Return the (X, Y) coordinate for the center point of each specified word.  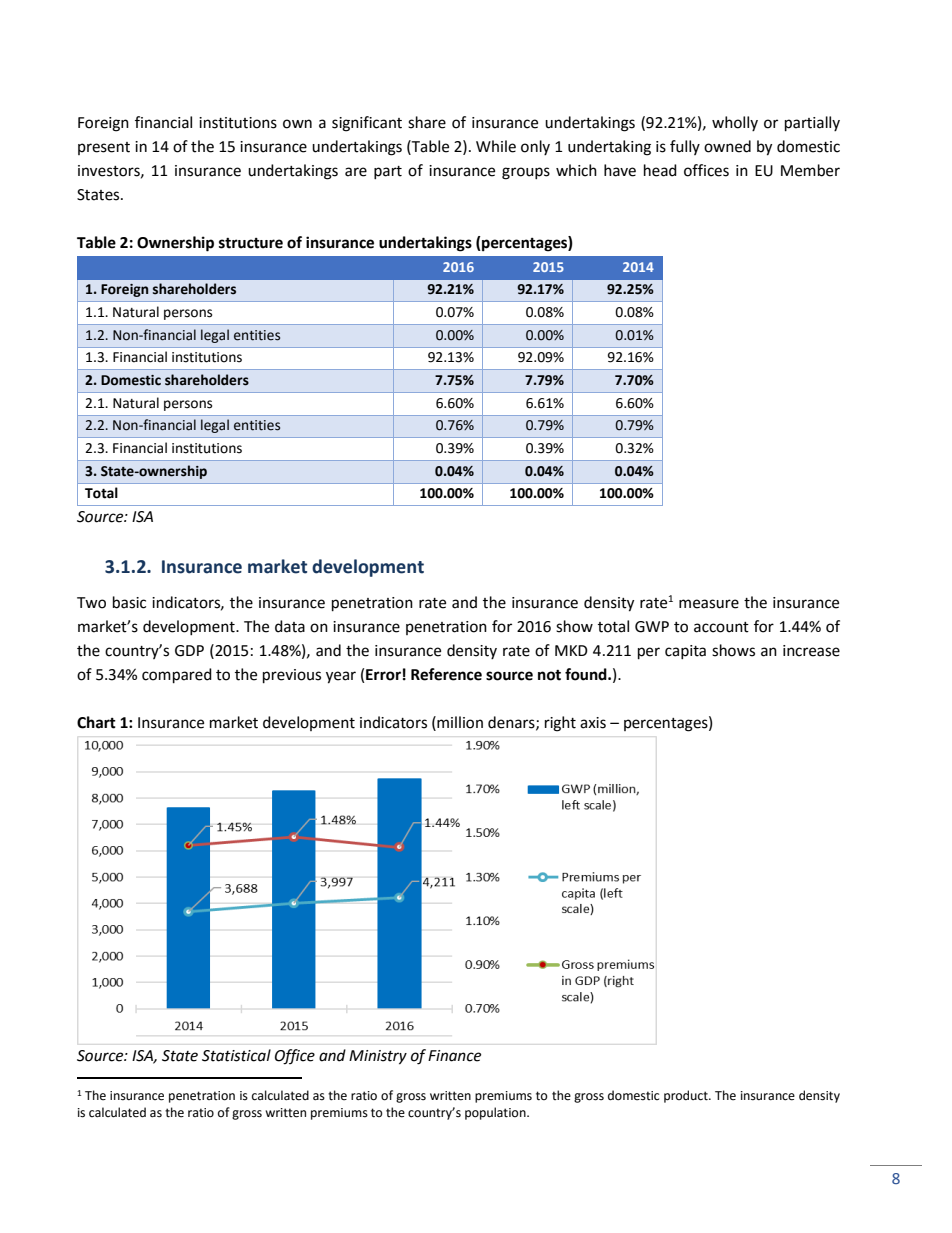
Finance (454, 1056)
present (104, 148)
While (496, 146)
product (687, 1096)
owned (727, 146)
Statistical (236, 1055)
